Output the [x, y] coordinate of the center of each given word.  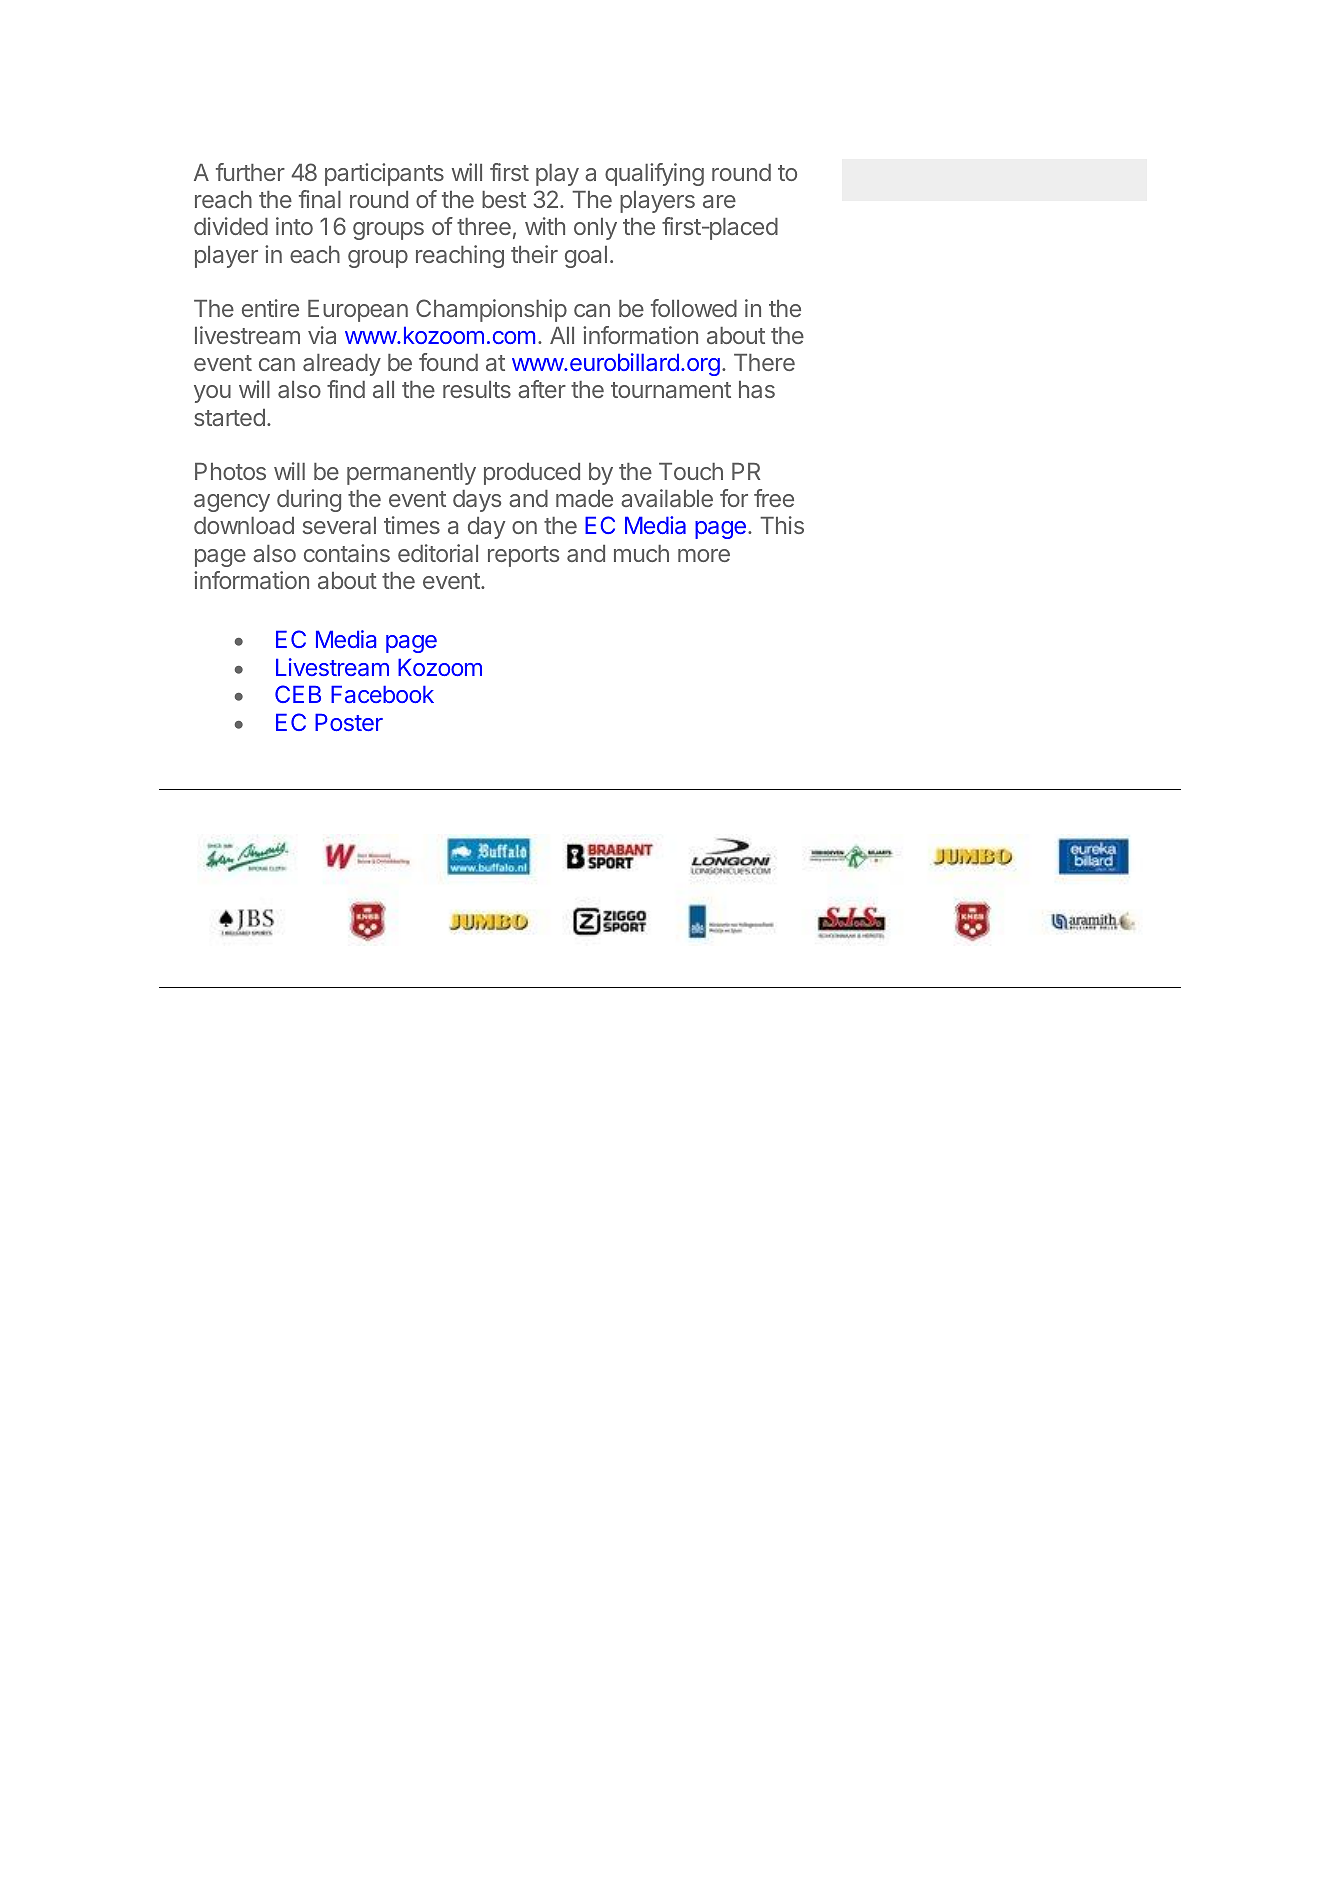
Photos [230, 471]
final [320, 199]
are [719, 201]
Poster [349, 722]
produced [532, 474]
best [504, 199]
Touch [691, 471]
